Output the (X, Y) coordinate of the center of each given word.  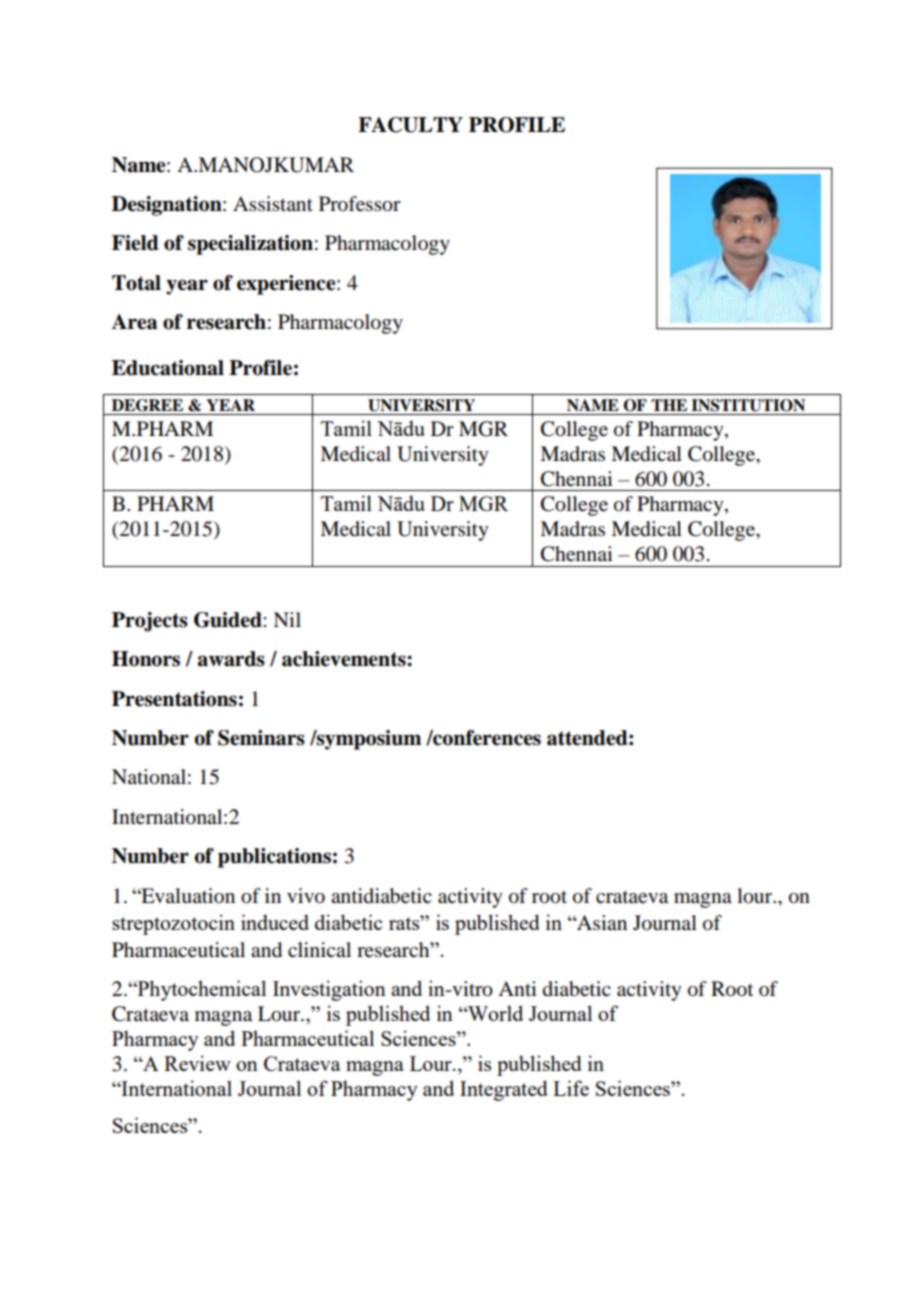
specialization (250, 245)
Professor (360, 204)
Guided (229, 620)
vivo (306, 896)
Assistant (273, 203)
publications (274, 858)
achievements (345, 659)
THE (669, 405)
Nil (287, 619)
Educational (168, 368)
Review (197, 1063)
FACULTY (410, 125)
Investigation (329, 990)
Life (571, 1088)
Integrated (504, 1090)
